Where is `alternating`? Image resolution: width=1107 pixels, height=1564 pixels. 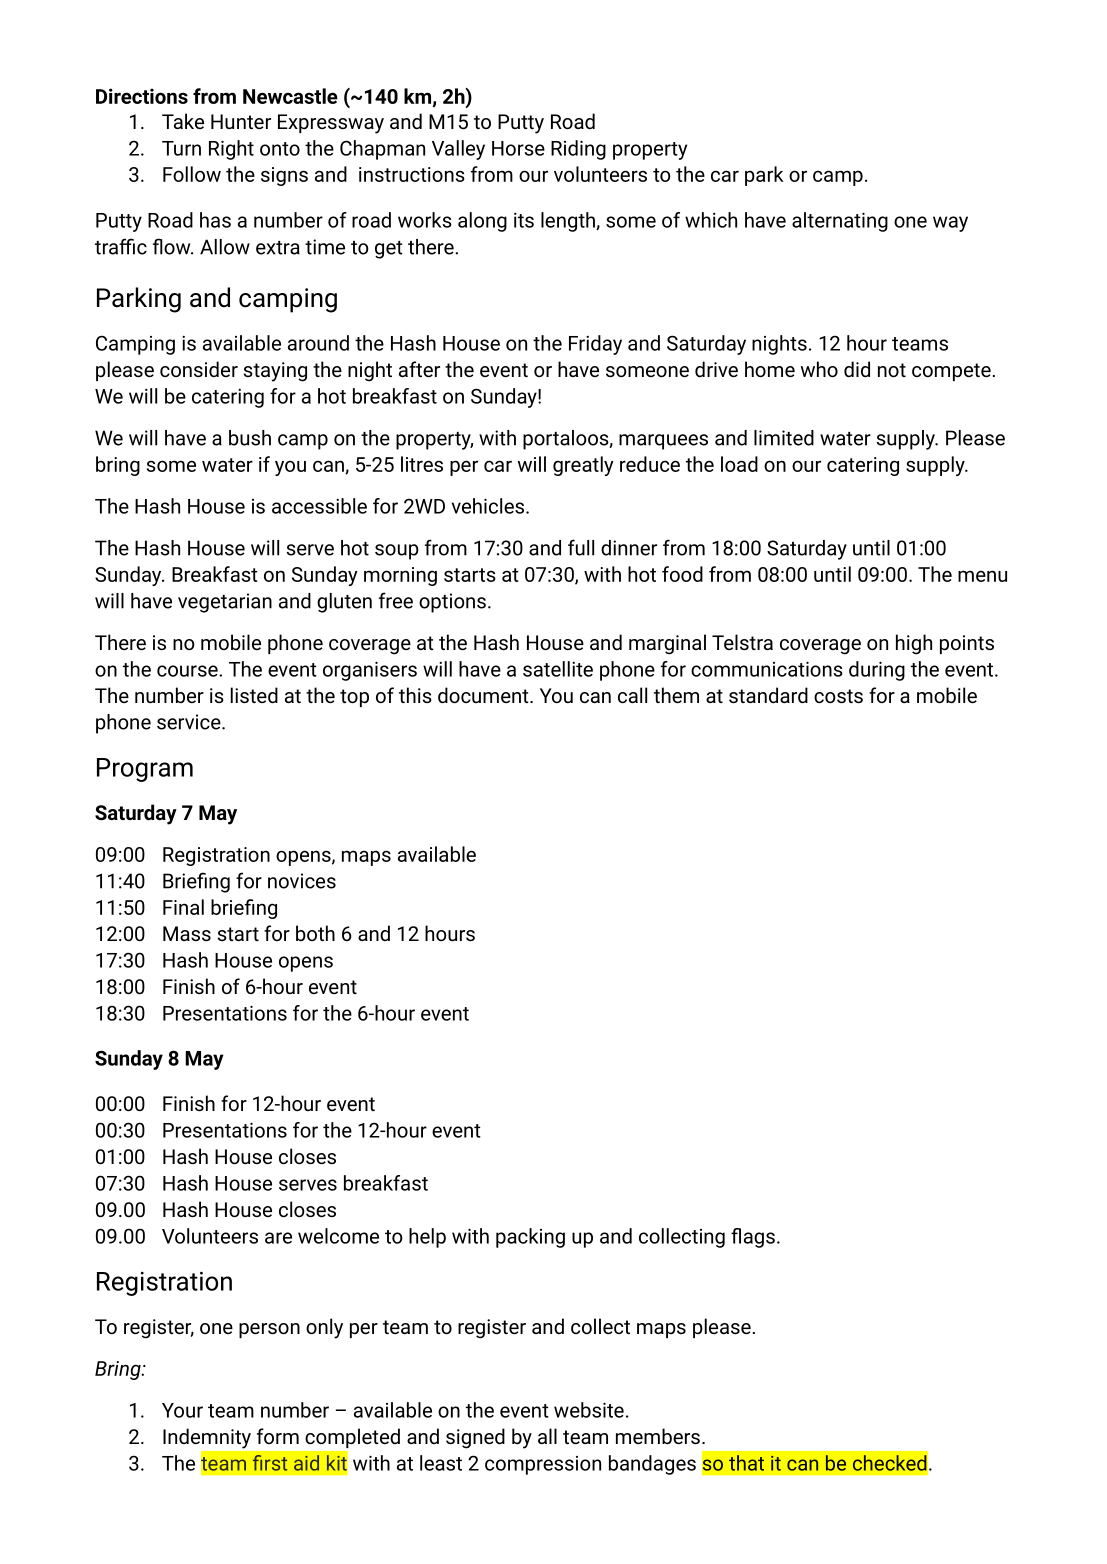 alternating is located at coordinates (840, 222).
